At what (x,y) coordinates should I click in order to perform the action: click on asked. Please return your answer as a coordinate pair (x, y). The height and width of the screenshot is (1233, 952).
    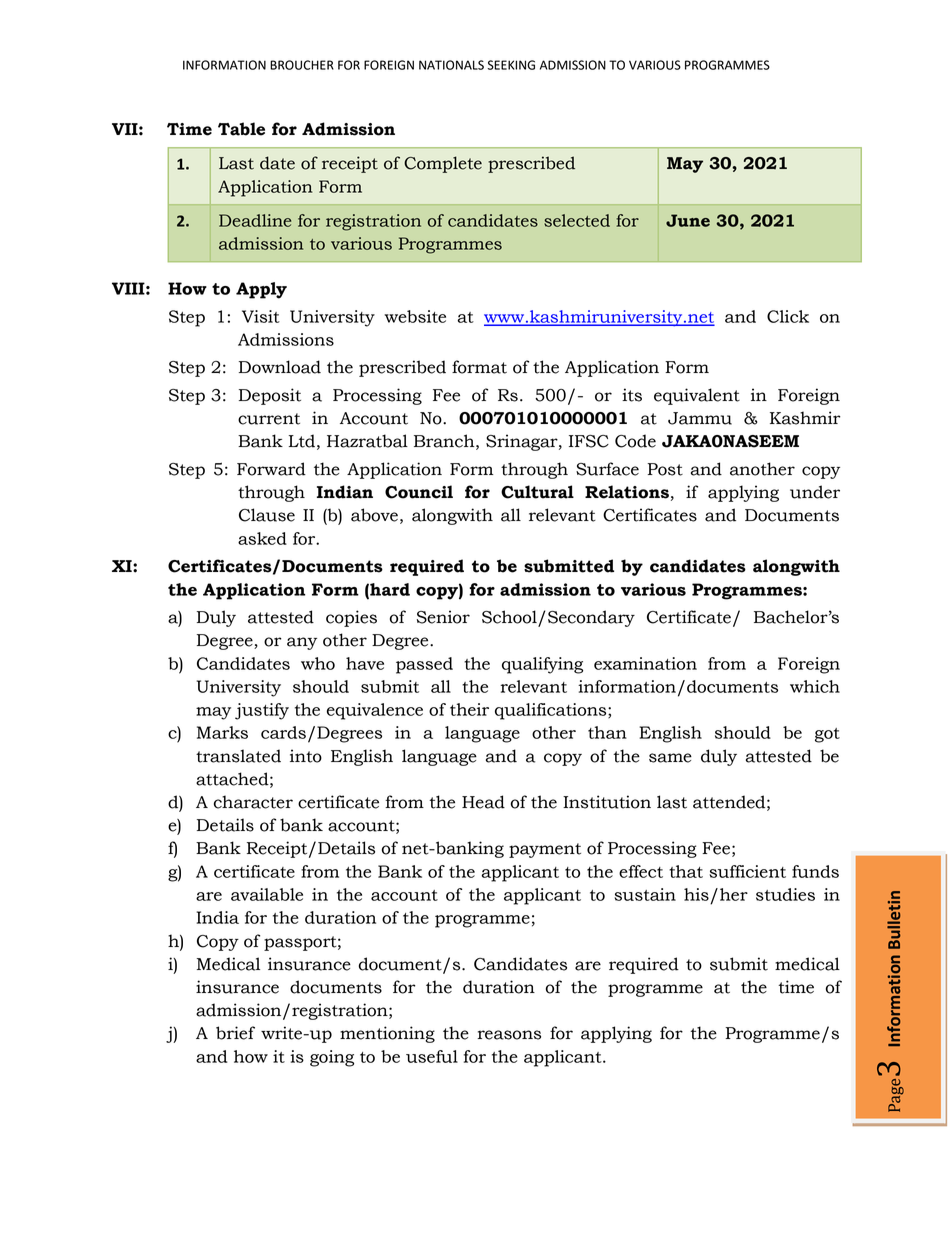
    Looking at the image, I should click on (262, 538).
